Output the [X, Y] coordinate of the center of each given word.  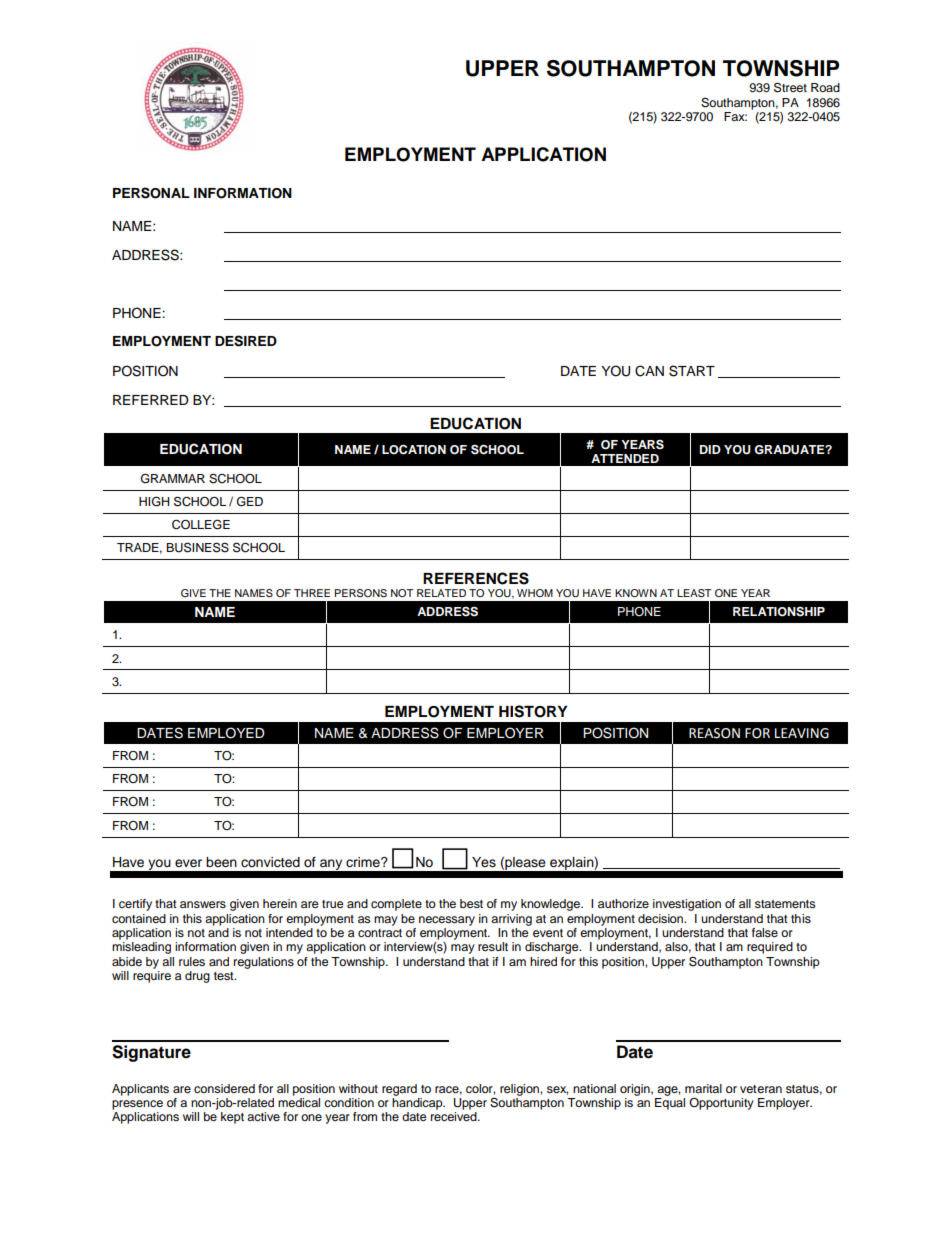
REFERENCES [476, 578]
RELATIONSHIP [779, 612]
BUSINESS [197, 547]
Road [825, 87]
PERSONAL [151, 193]
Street [790, 87]
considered [224, 1088]
